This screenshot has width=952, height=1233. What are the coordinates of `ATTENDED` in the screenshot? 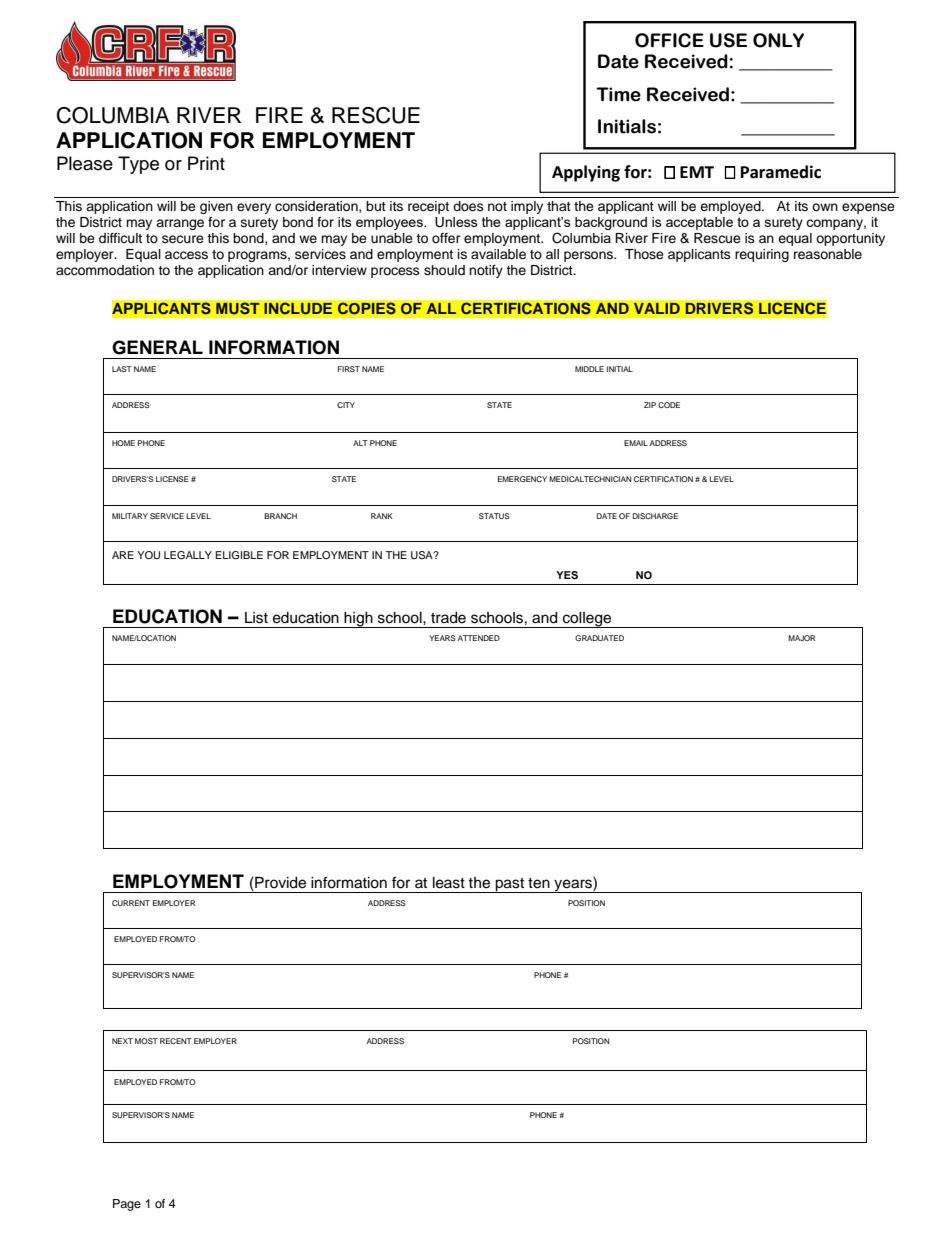 It's located at (479, 638).
